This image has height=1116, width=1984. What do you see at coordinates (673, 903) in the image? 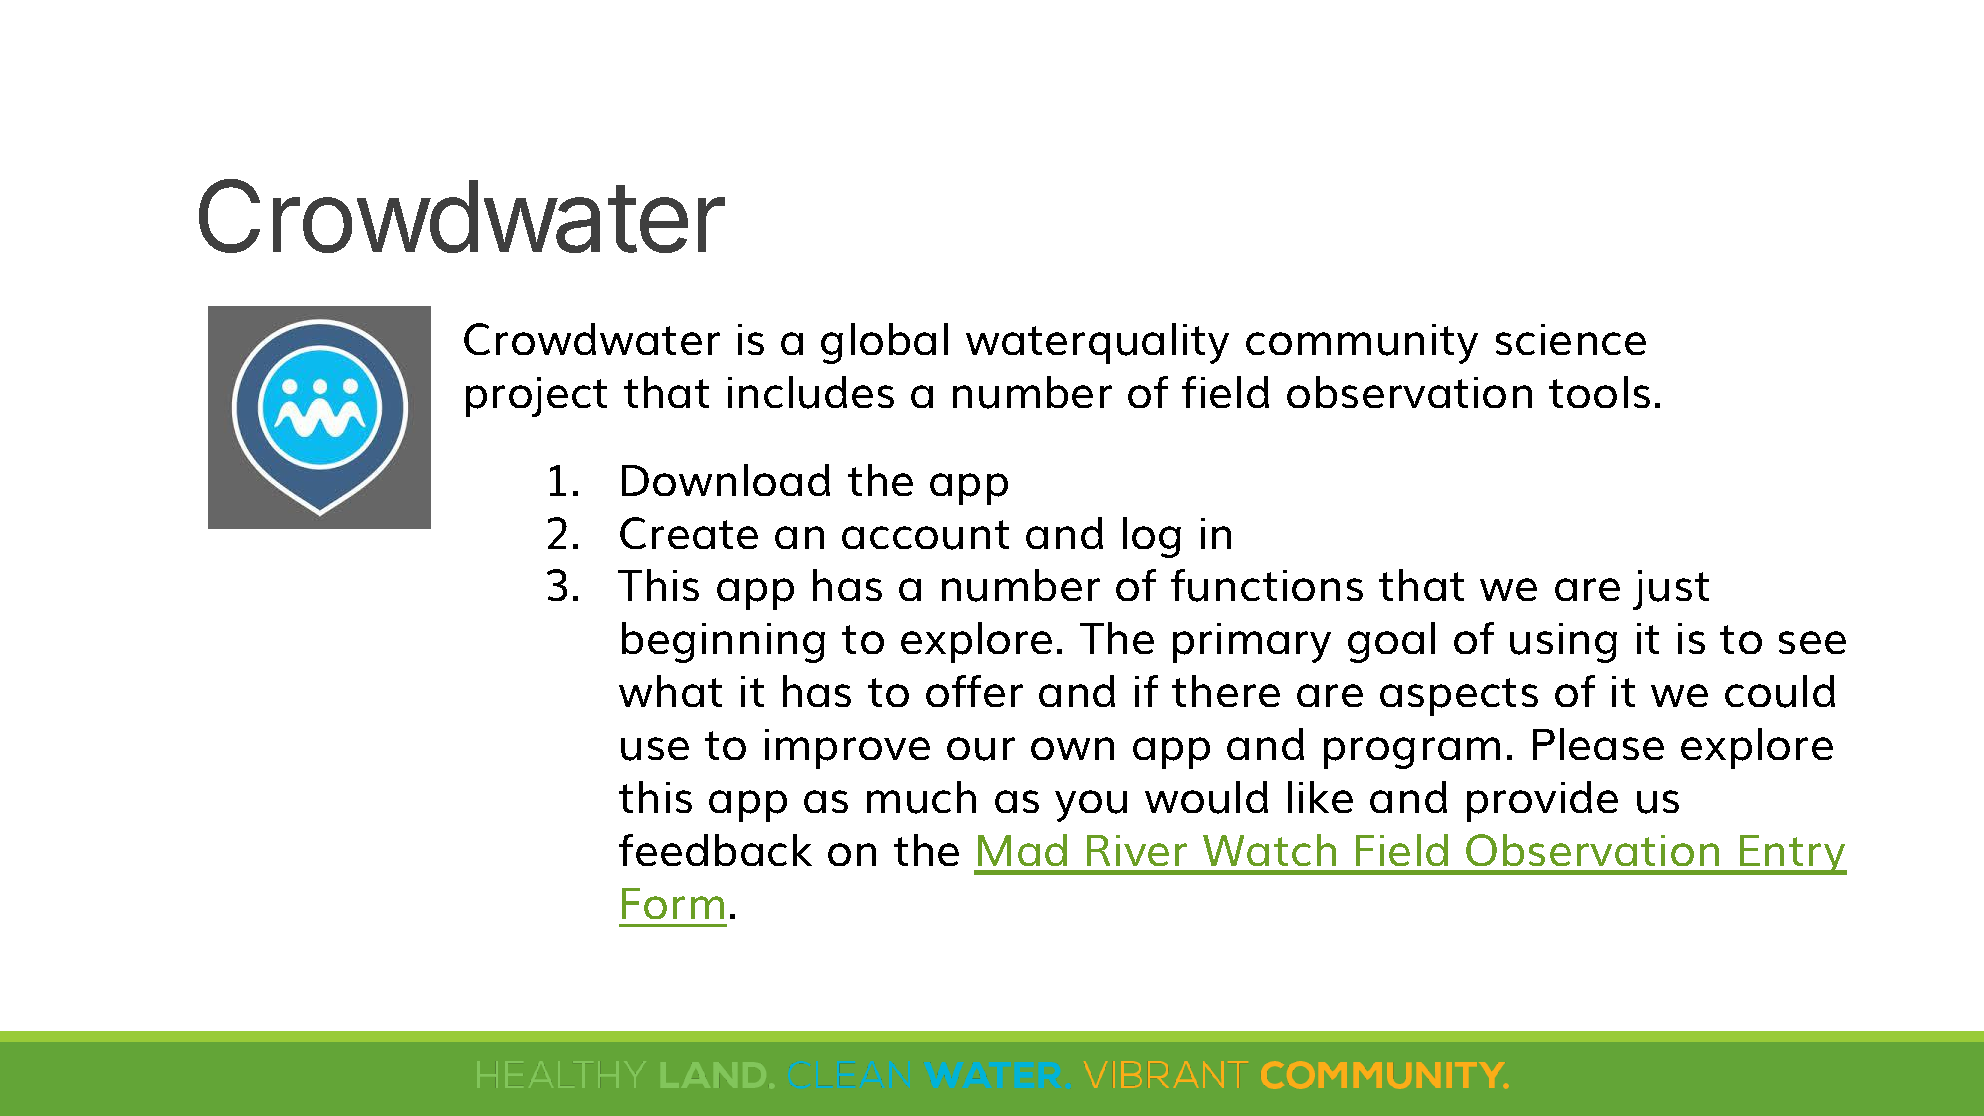
I see `Form` at bounding box center [673, 903].
